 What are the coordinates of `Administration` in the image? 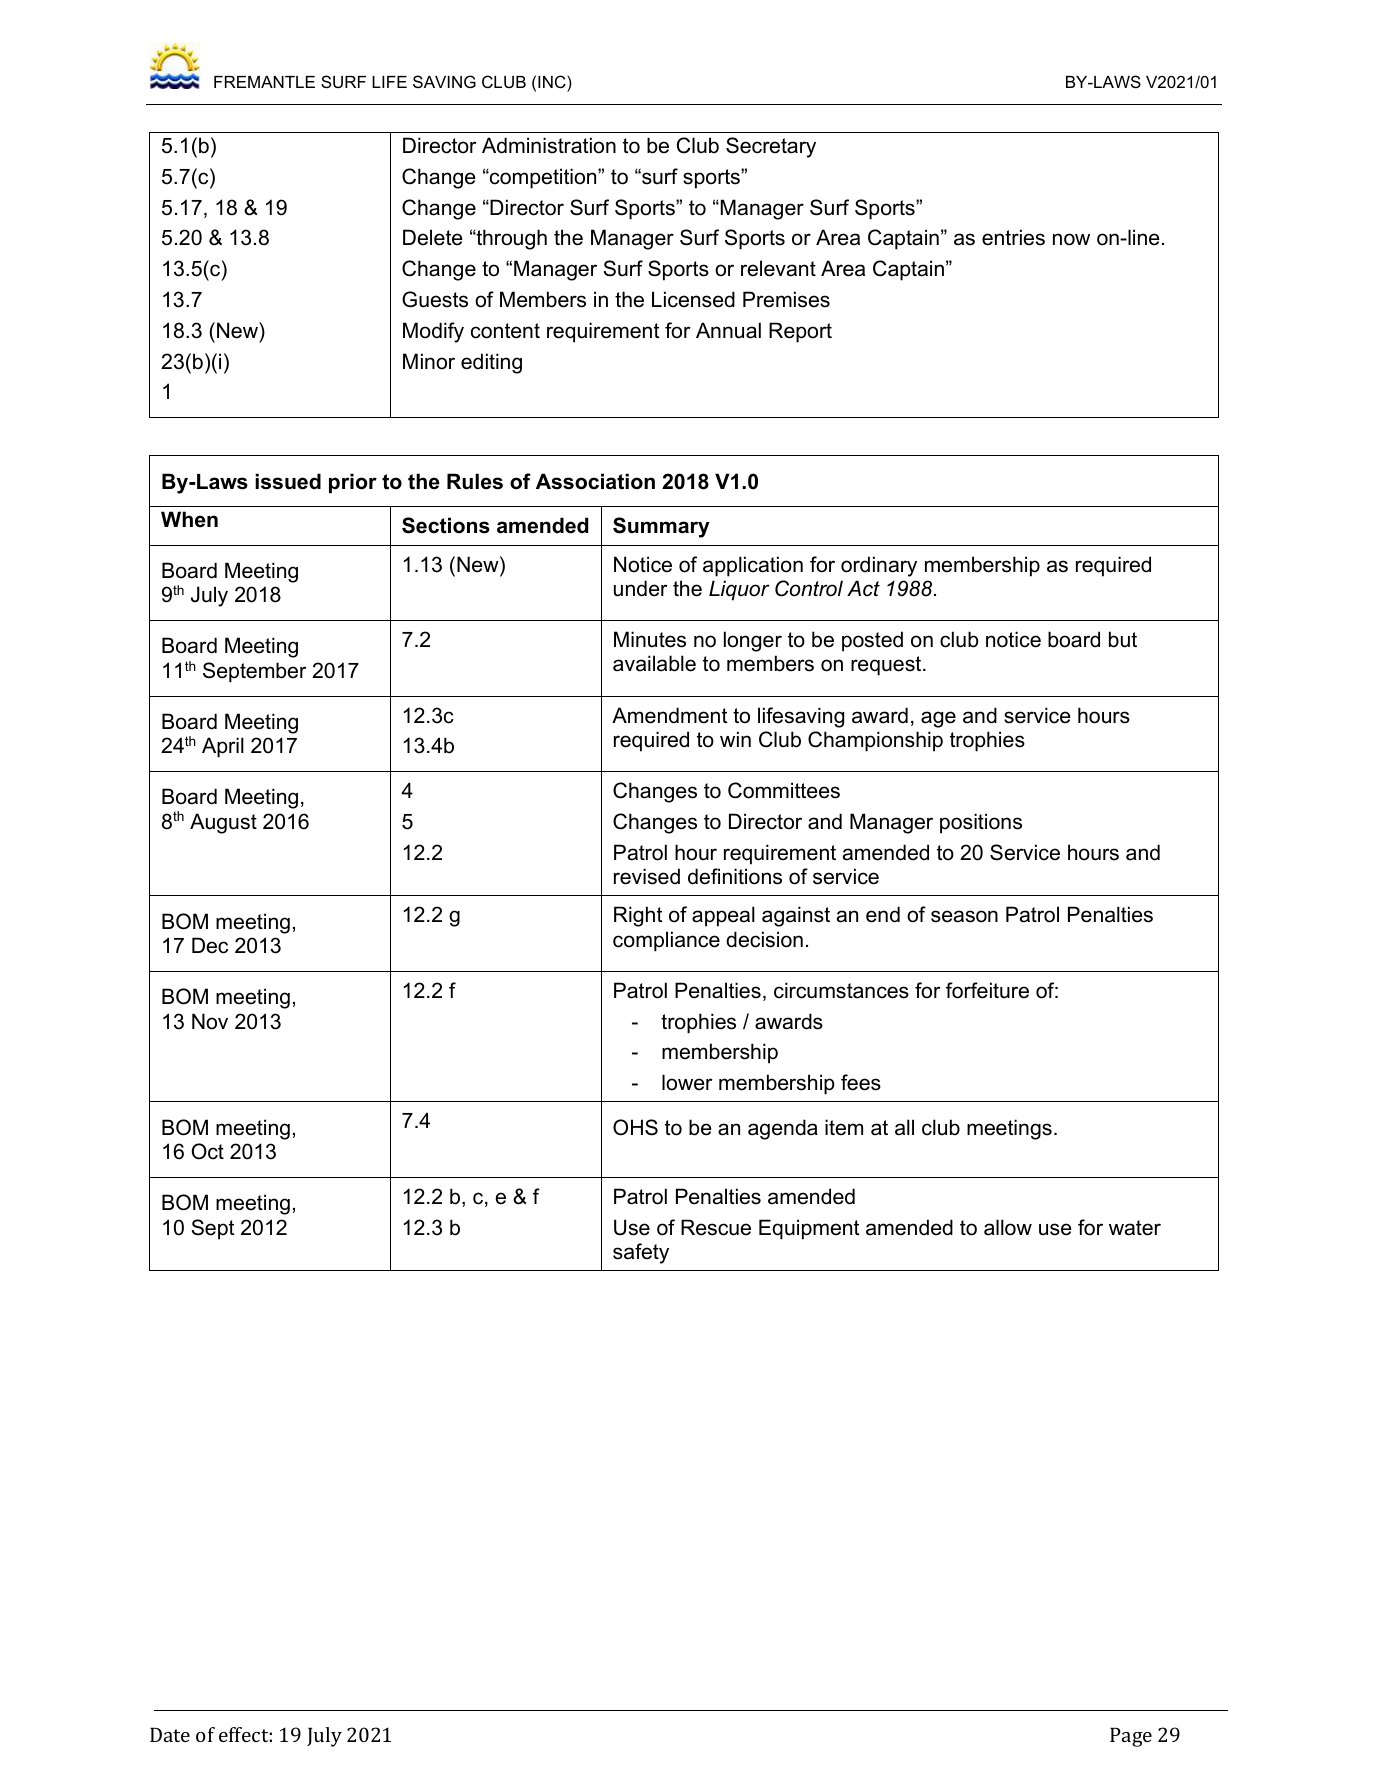 It's located at (549, 145).
